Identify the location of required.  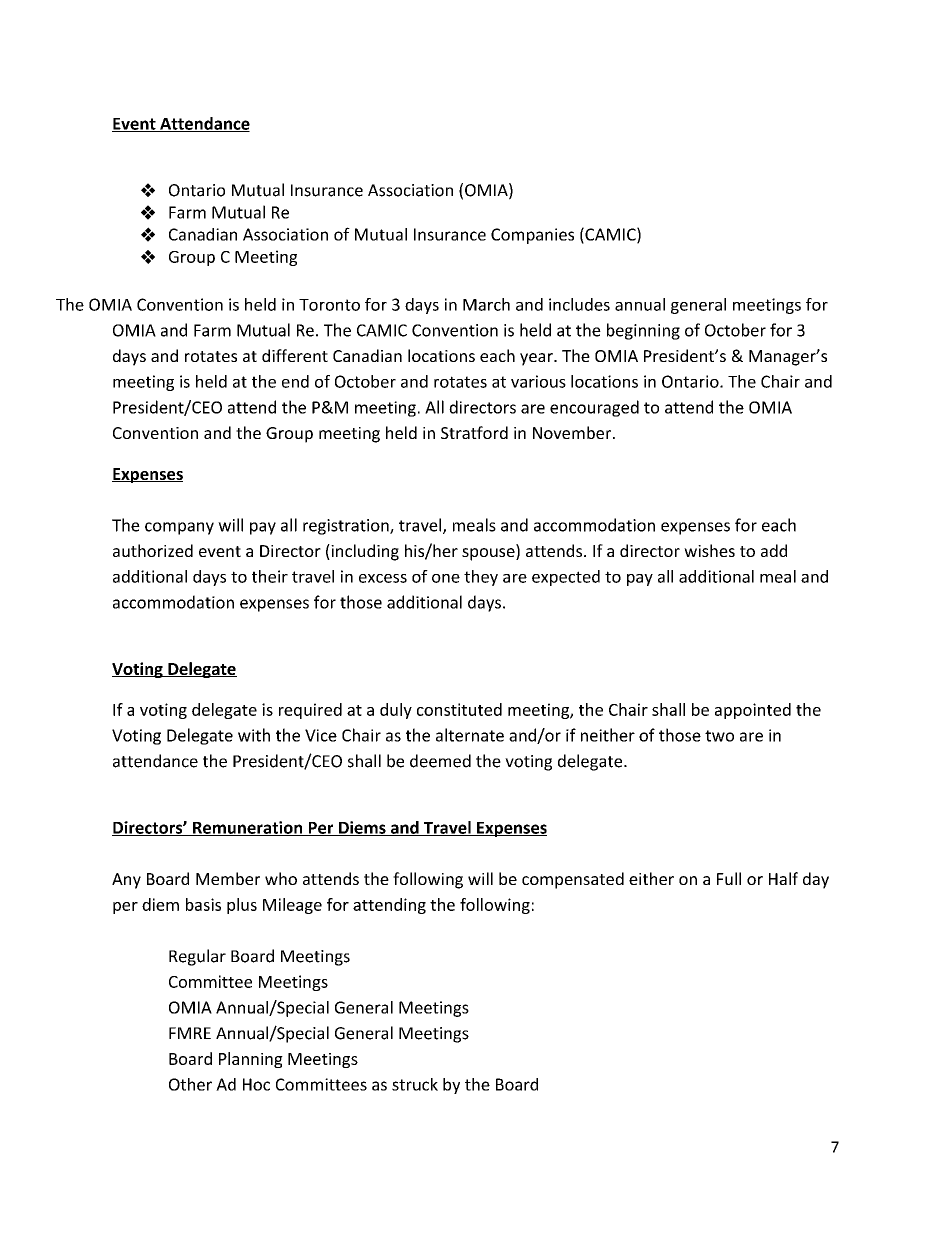
(310, 711).
